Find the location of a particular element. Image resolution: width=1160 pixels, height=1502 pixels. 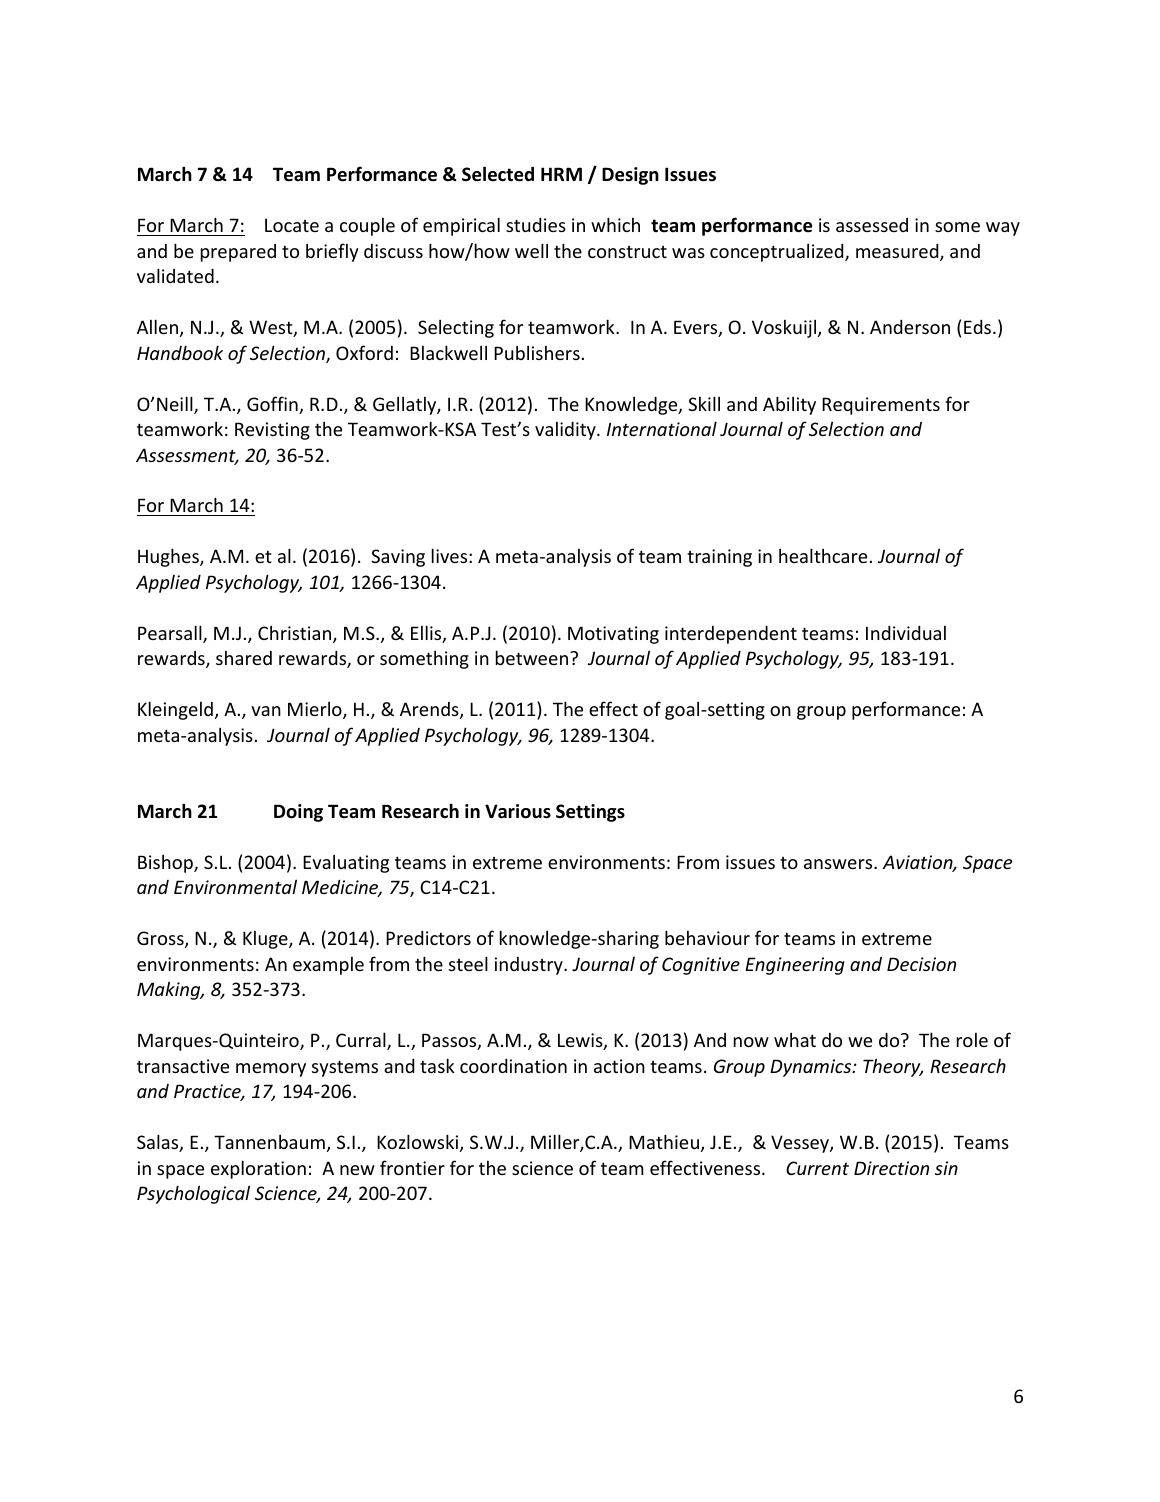

Mathieu is located at coordinates (664, 1141).
